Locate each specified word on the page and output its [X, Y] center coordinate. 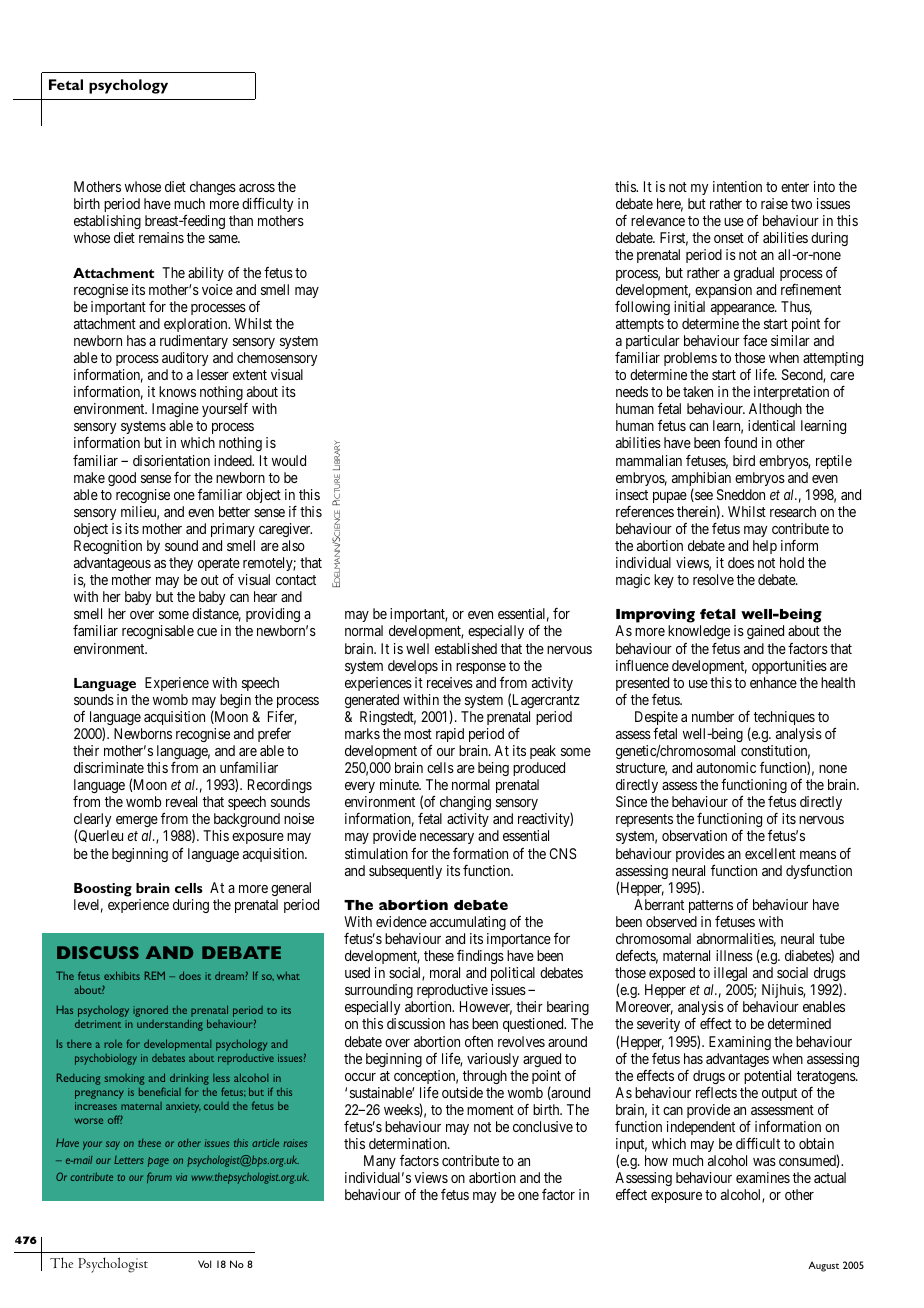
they [181, 564]
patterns [711, 906]
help [765, 547]
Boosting [103, 890]
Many [380, 1162]
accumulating [468, 923]
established [466, 648]
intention [737, 186]
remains [161, 237]
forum [159, 1177]
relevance [658, 220]
